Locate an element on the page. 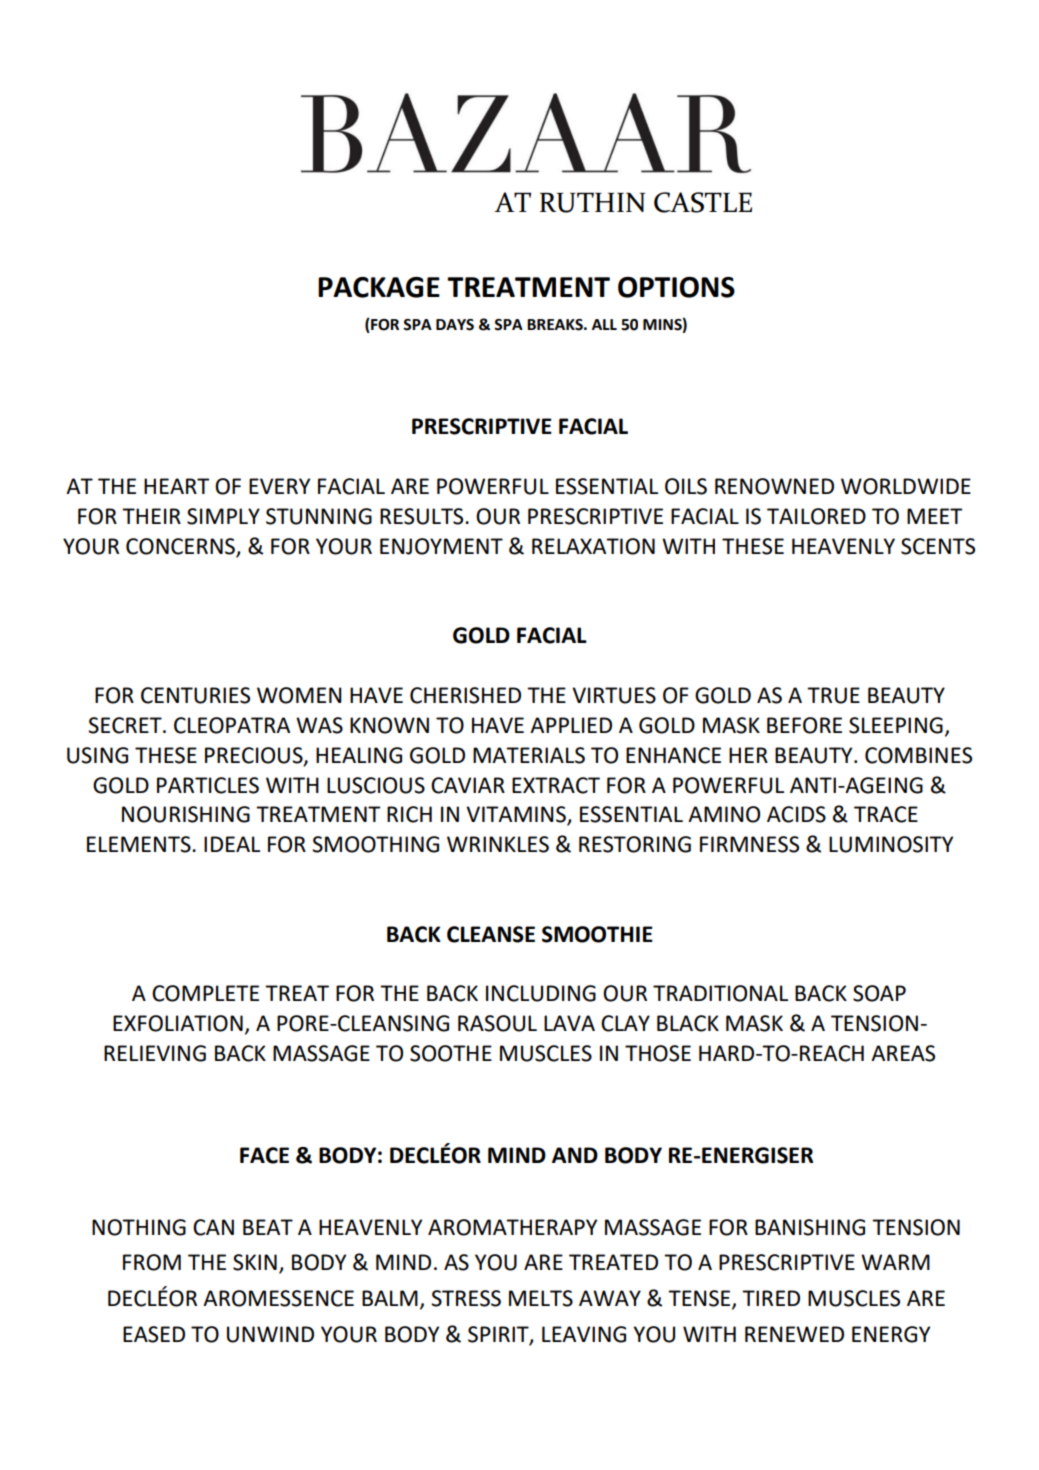  CHERISHED is located at coordinates (465, 695).
